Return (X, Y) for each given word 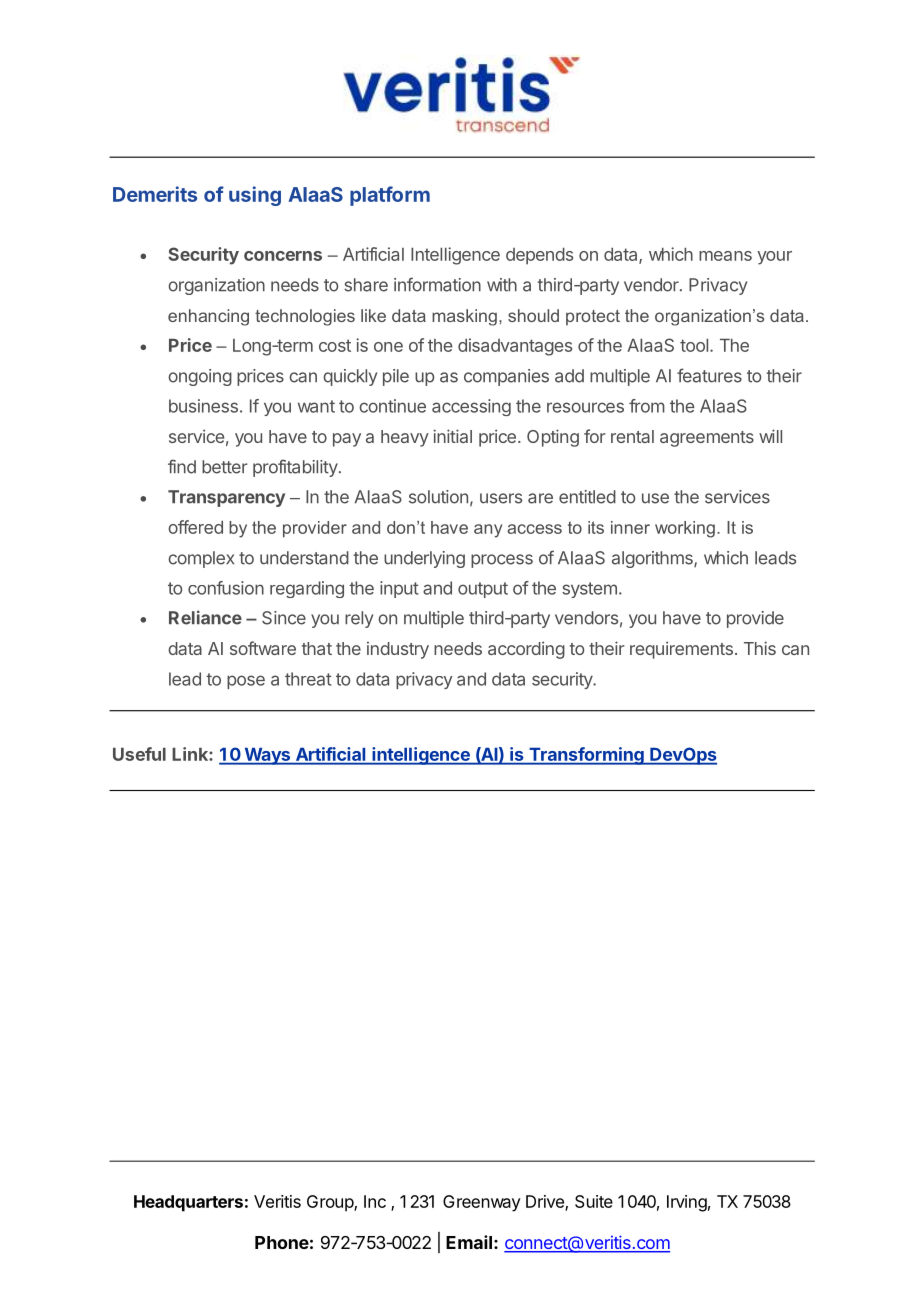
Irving (687, 1203)
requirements (681, 650)
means (725, 256)
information (437, 284)
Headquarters (188, 1203)
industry (398, 650)
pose (246, 682)
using (255, 196)
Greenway (482, 1203)
